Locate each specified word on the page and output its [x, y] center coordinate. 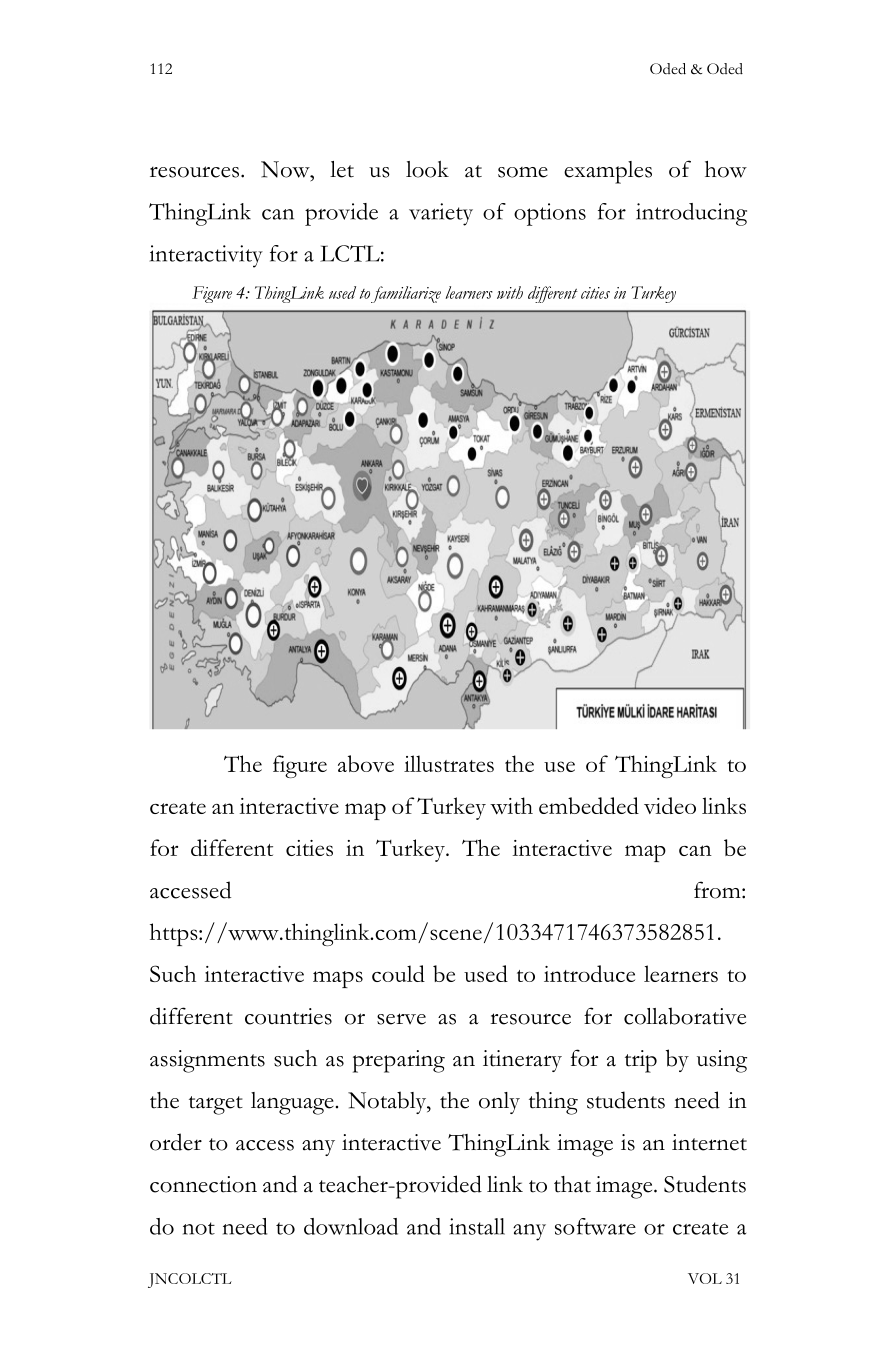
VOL [705, 1278]
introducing [691, 214]
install [477, 1226]
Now [286, 169]
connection [203, 1184]
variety [441, 214]
